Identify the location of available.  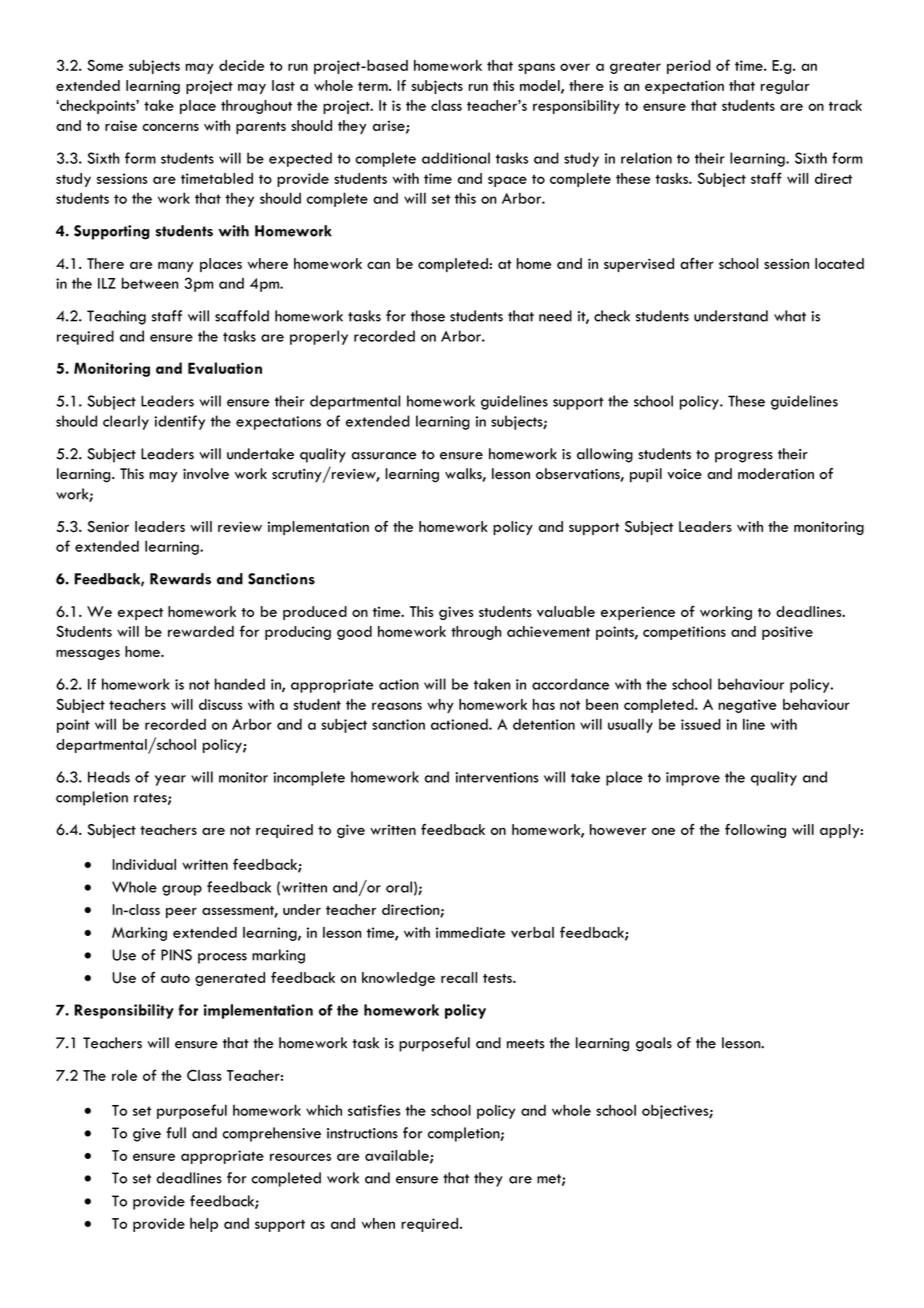
(398, 1156).
